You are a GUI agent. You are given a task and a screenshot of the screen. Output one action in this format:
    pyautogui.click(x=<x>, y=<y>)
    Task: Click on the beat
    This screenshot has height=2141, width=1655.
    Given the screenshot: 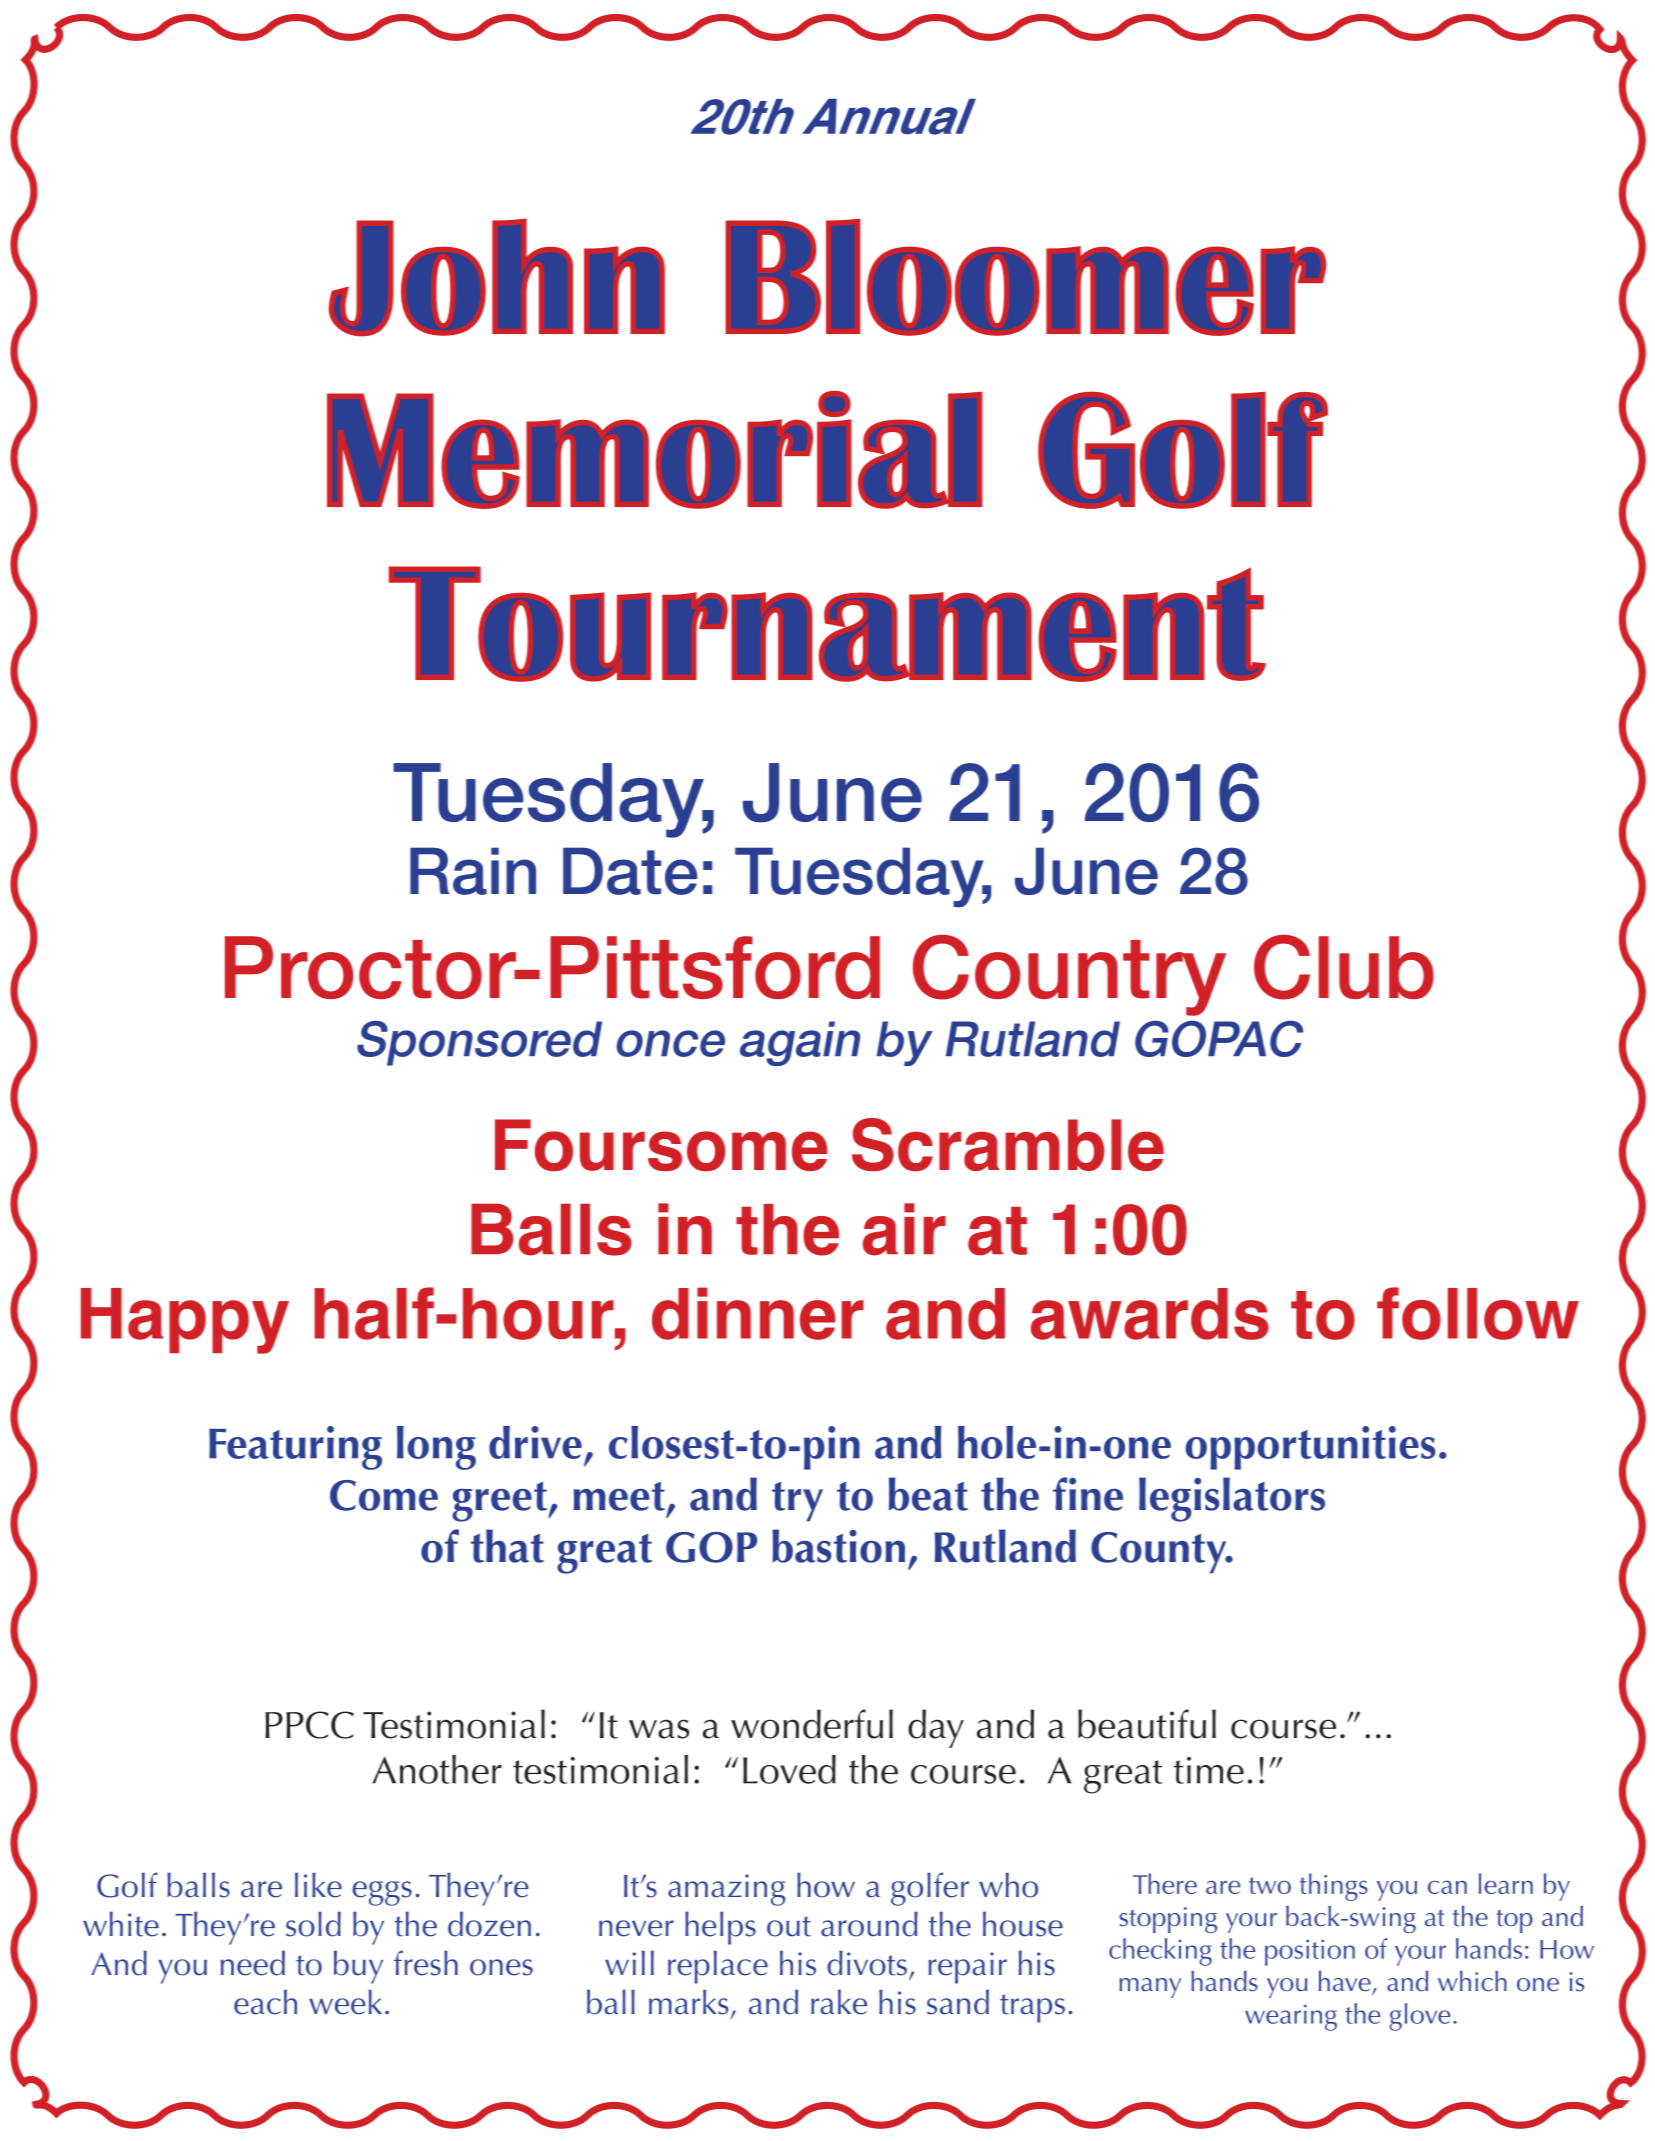 What is the action you would take?
    pyautogui.click(x=928, y=1494)
